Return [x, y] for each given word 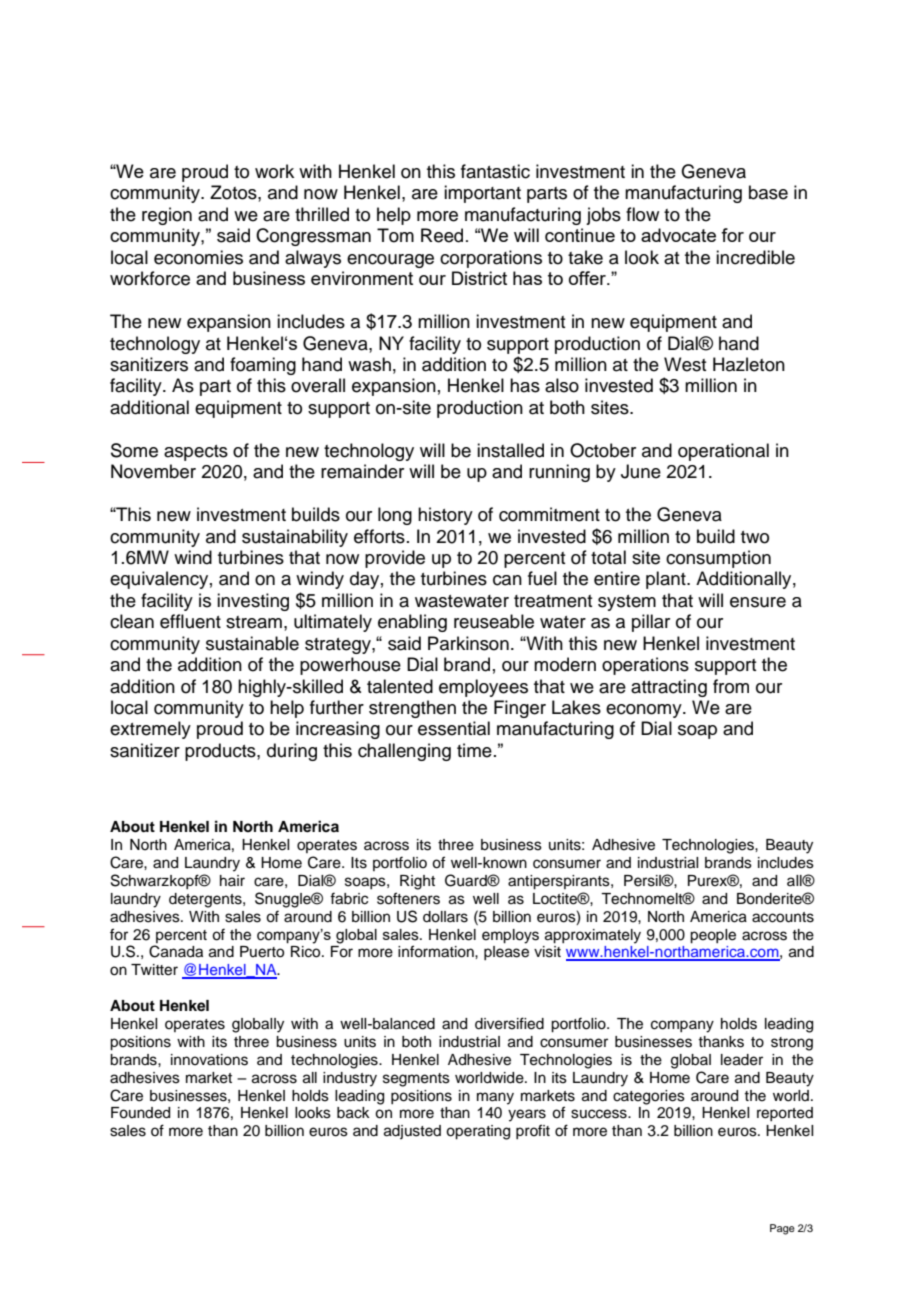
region [167, 216]
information [437, 951]
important [482, 194]
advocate [678, 235]
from [731, 686]
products [221, 752]
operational [723, 452]
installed [510, 450]
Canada [176, 951]
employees [483, 688]
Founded [140, 1113]
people [713, 936]
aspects [196, 453]
